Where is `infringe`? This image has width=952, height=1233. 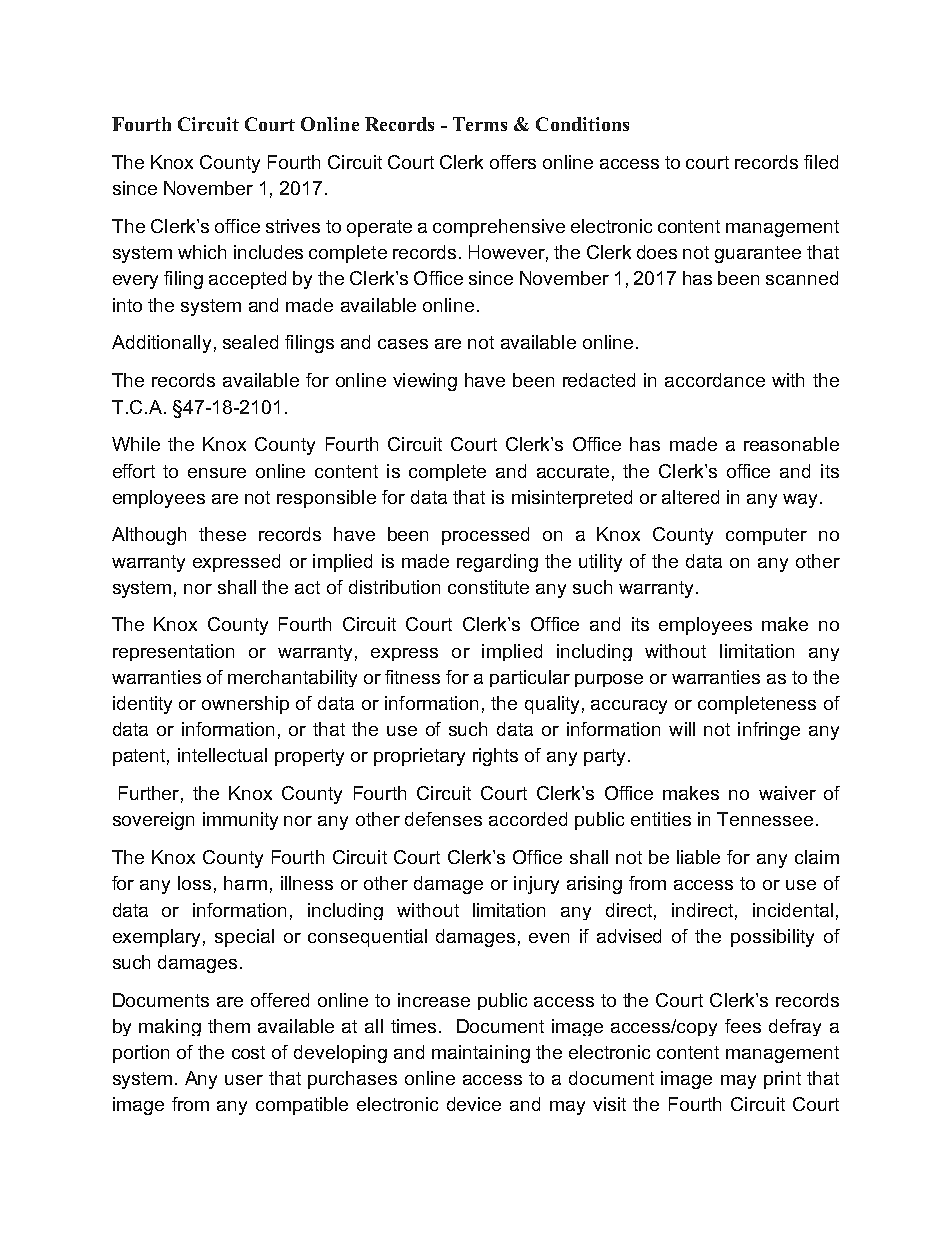
infringe is located at coordinates (769, 731).
